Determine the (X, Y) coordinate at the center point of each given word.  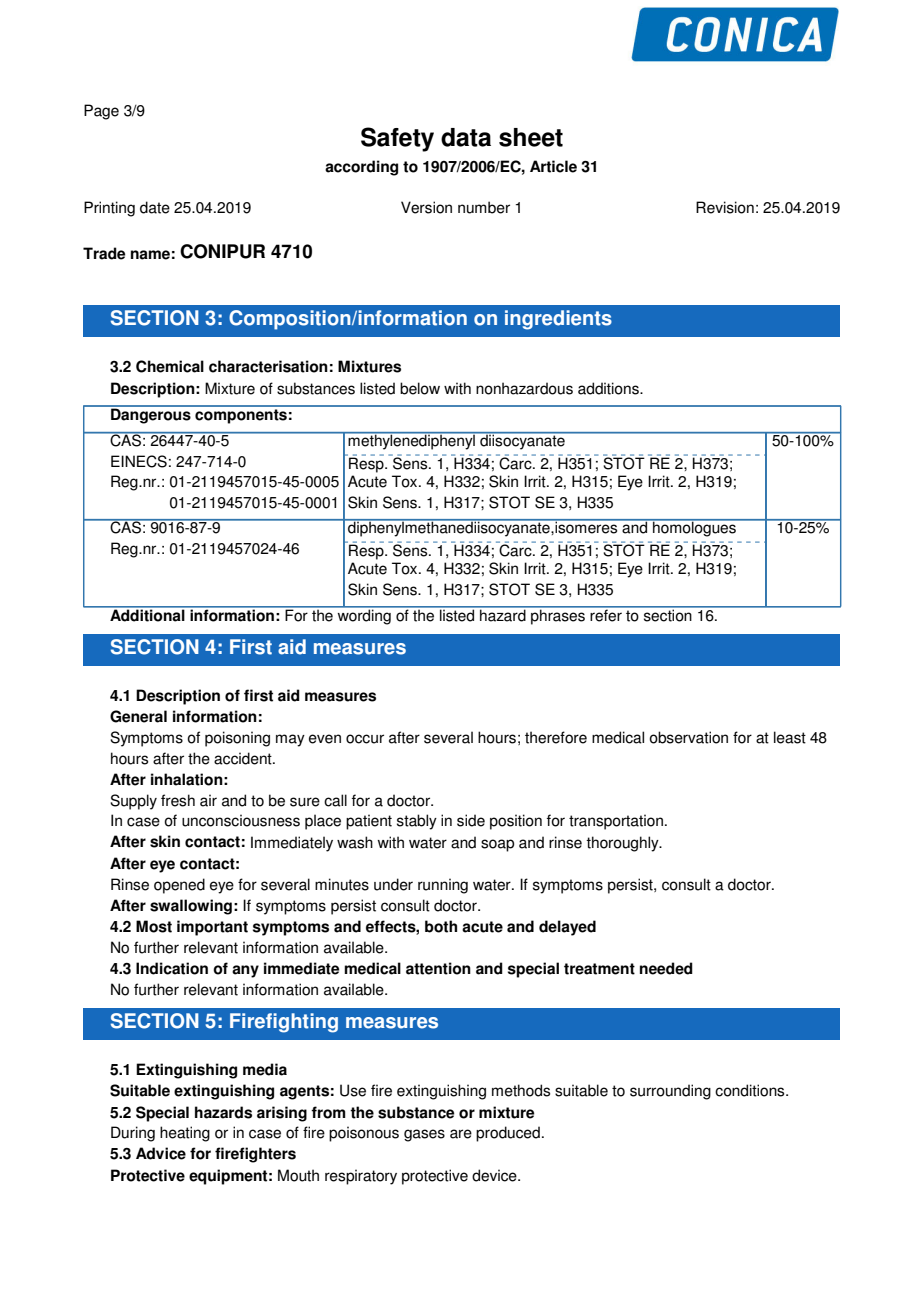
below (420, 388)
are (461, 1134)
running (443, 886)
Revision (725, 207)
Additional (147, 614)
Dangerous (151, 415)
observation (688, 737)
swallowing (191, 907)
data (466, 137)
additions (609, 388)
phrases (558, 616)
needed (666, 968)
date (155, 207)
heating (185, 1134)
